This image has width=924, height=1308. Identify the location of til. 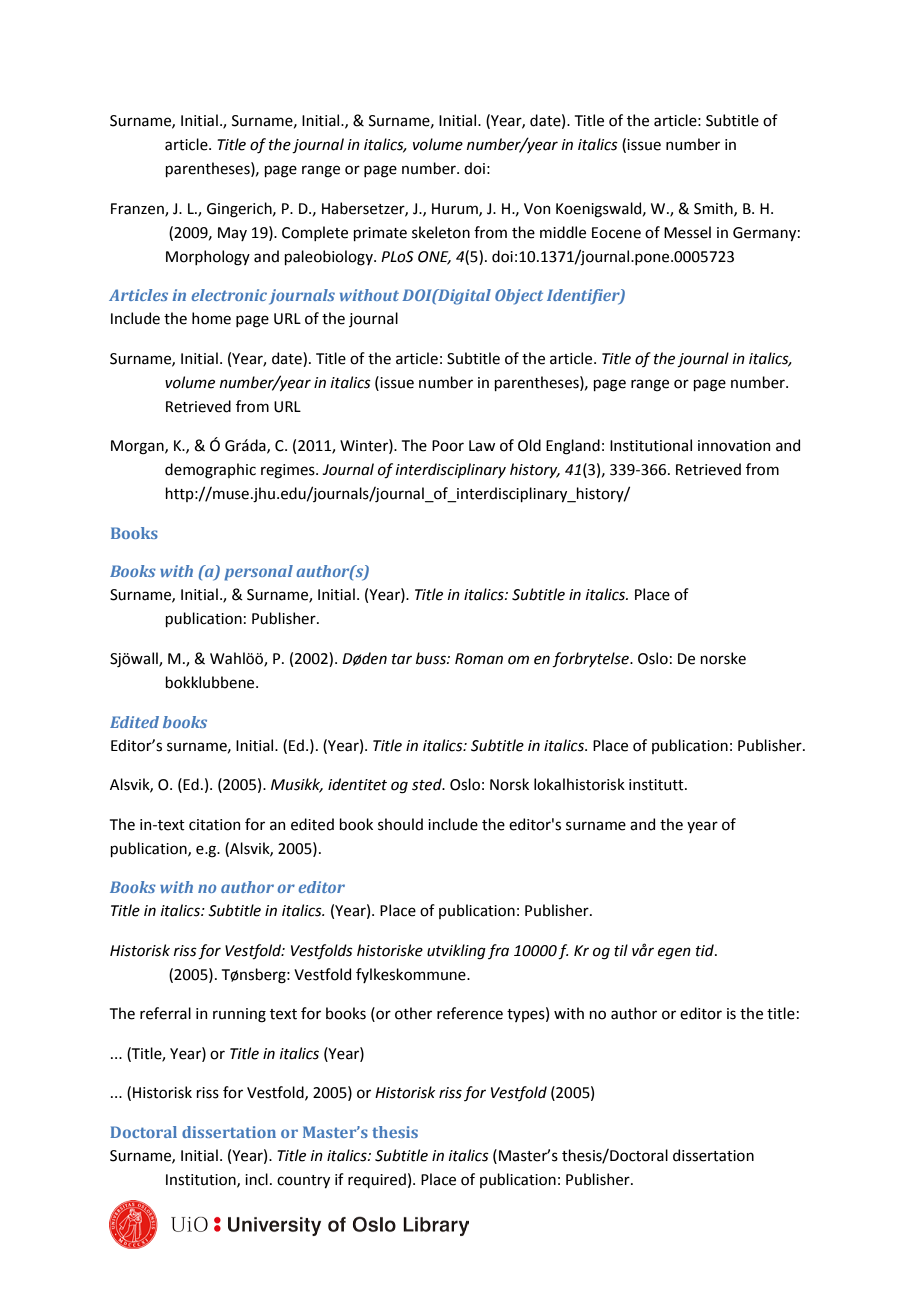
(621, 950).
